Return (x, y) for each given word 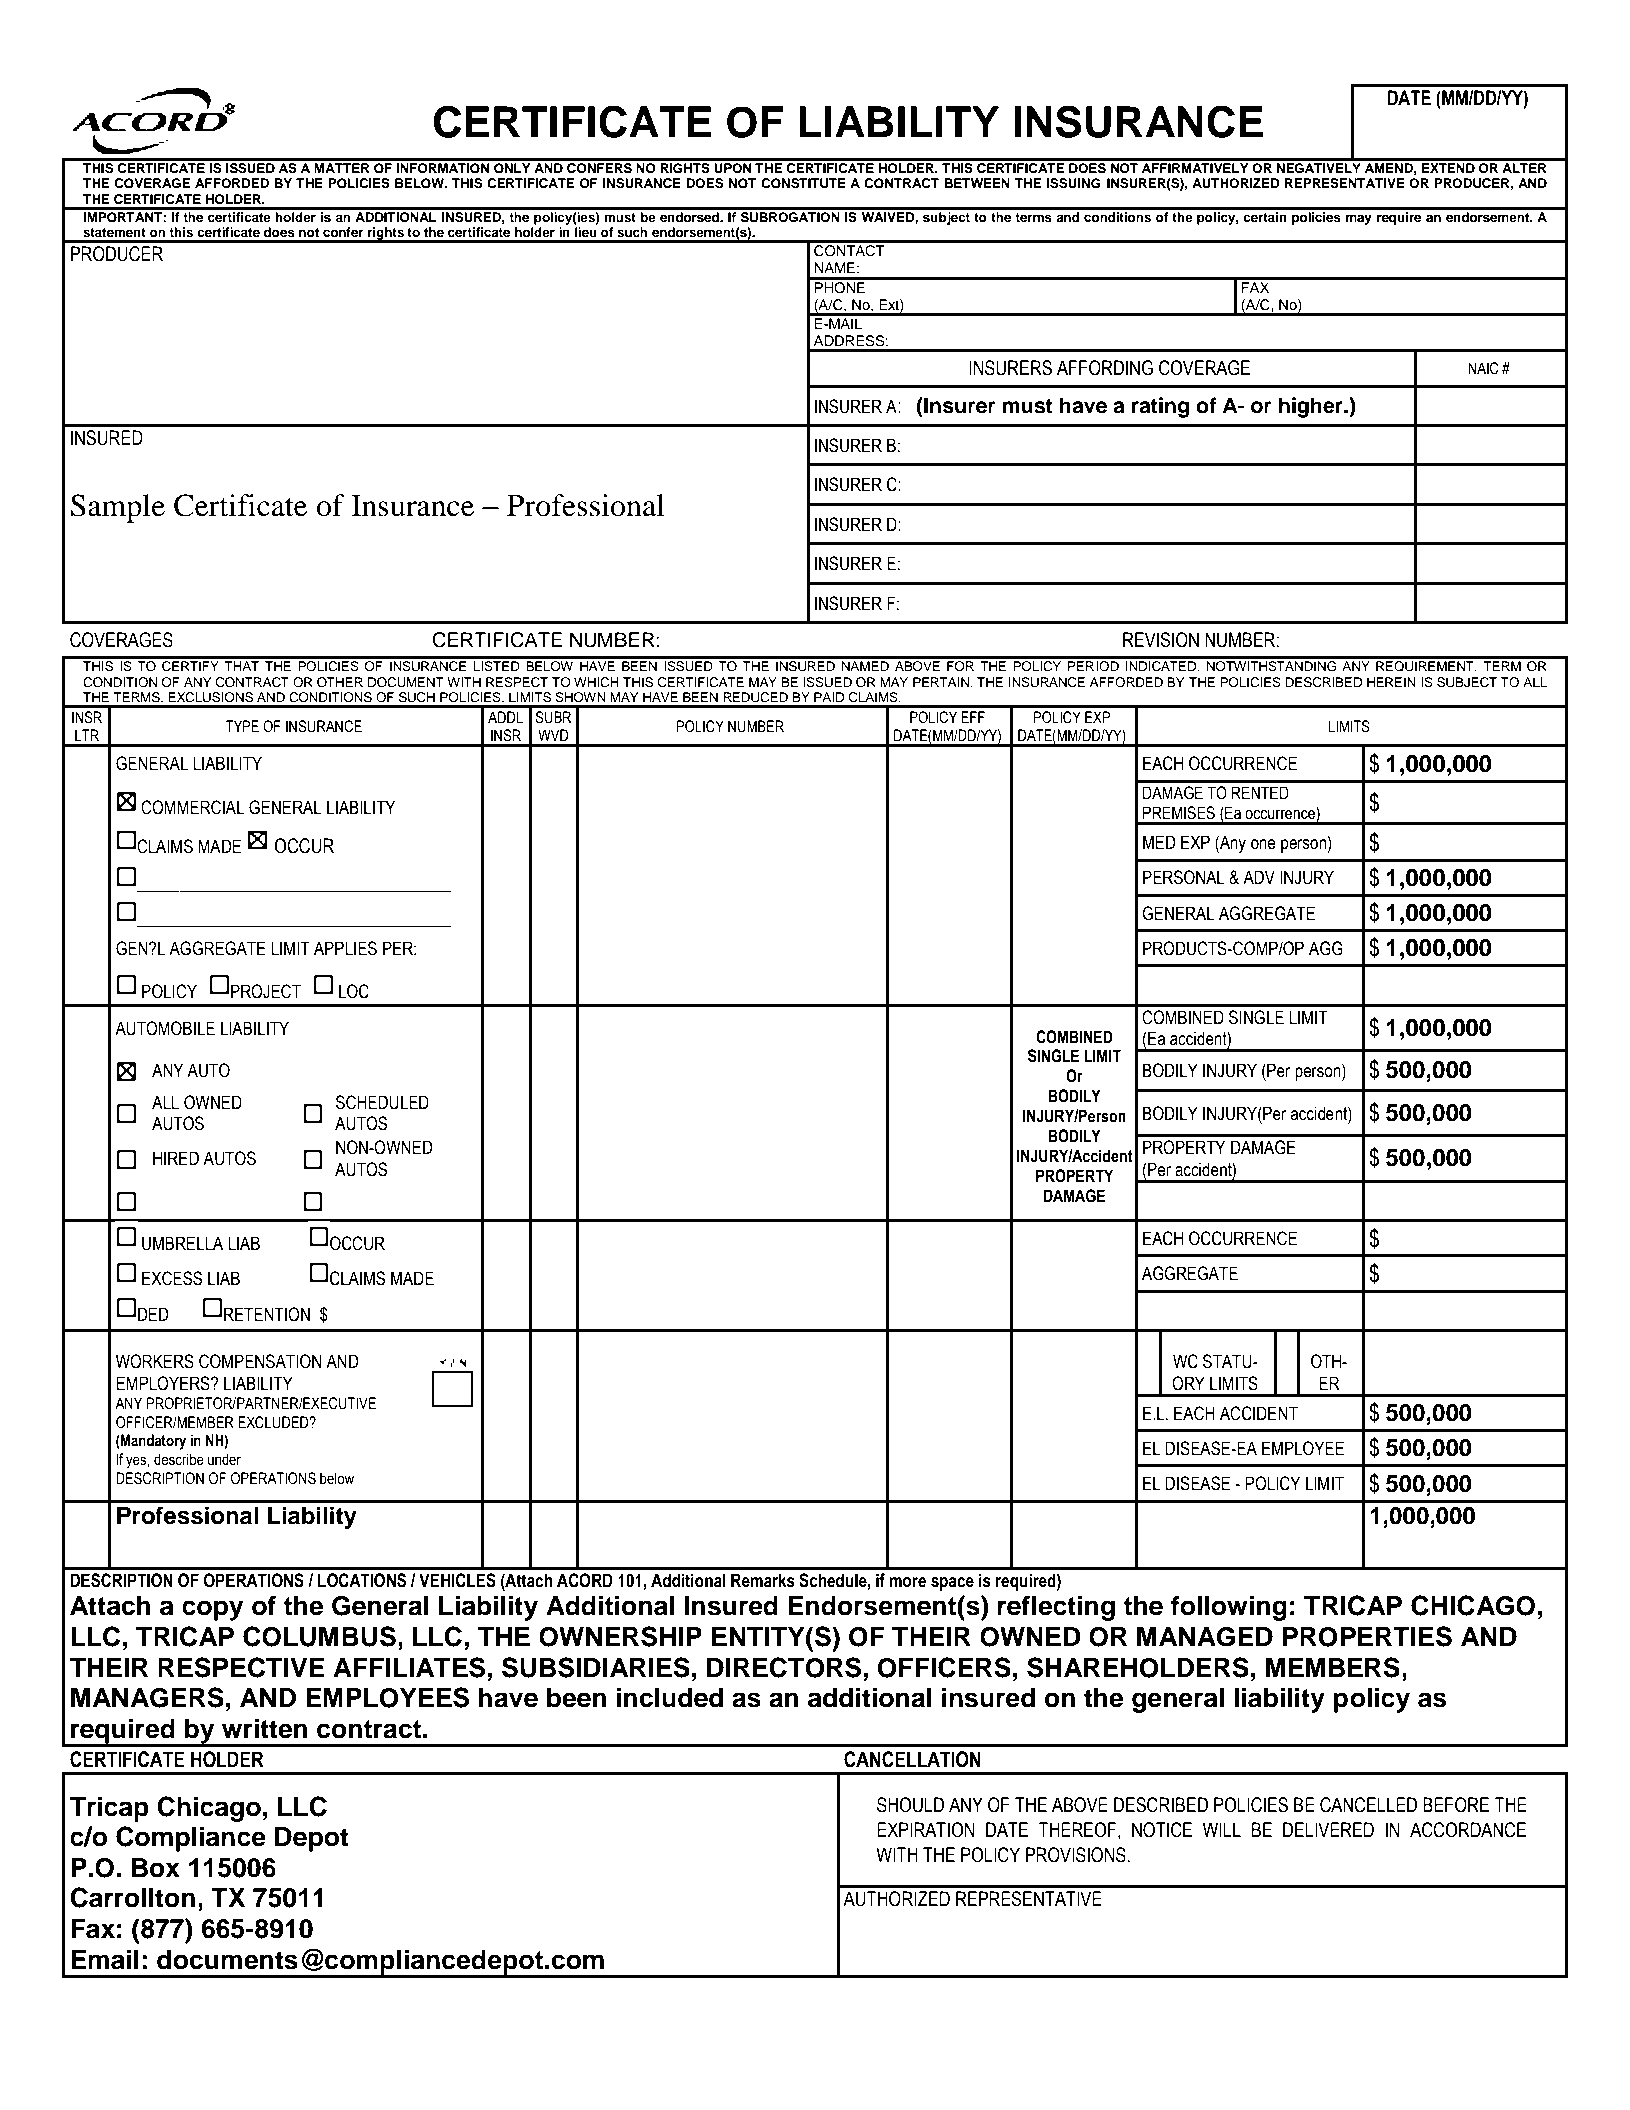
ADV (1259, 877)
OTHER (340, 682)
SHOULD (910, 1805)
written (265, 1728)
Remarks (763, 1580)
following (1229, 1608)
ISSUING (1073, 183)
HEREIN (1391, 682)
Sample (118, 508)
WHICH (596, 682)
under (224, 1459)
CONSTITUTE (803, 183)
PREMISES (1179, 813)
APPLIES (345, 948)
